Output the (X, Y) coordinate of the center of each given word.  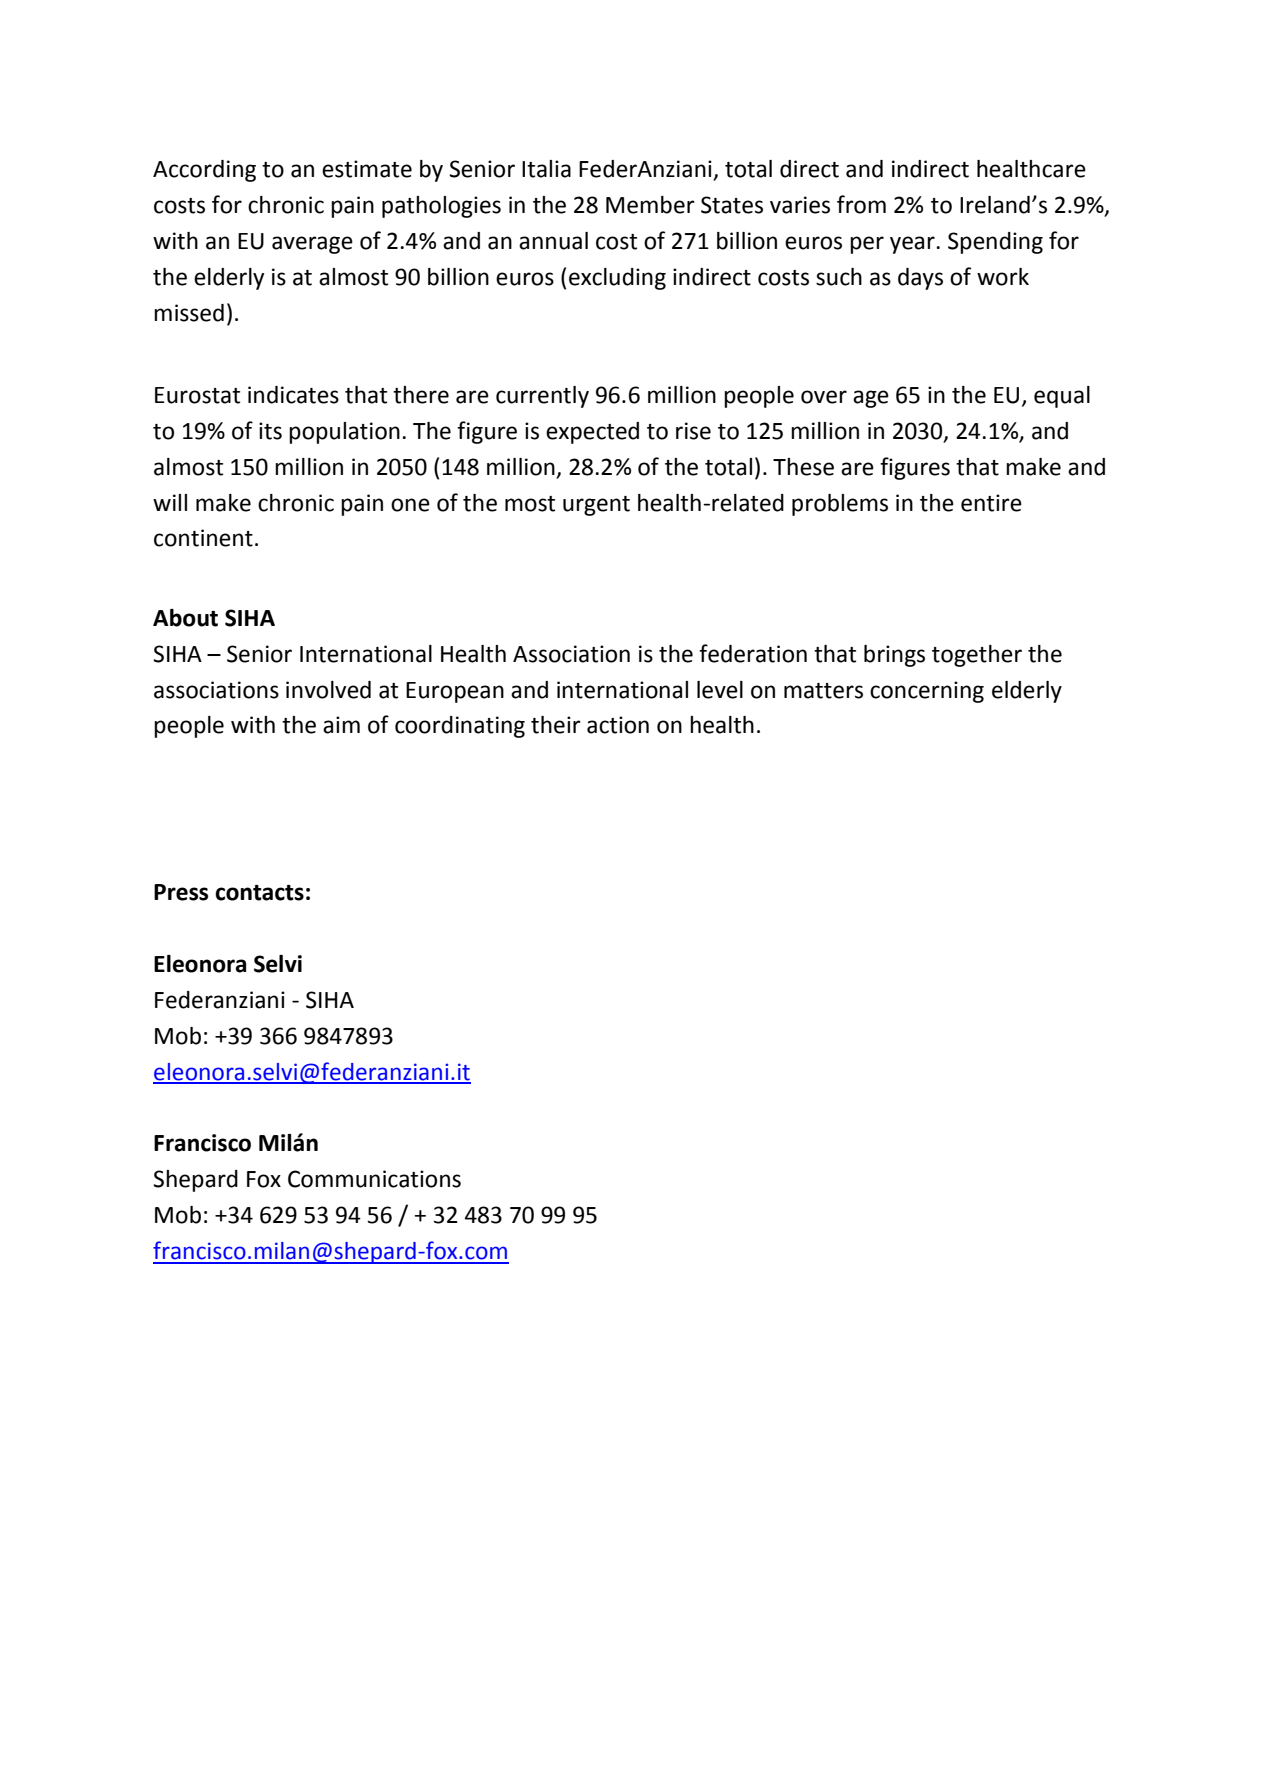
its (270, 431)
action (618, 725)
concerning (927, 692)
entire (991, 503)
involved (328, 690)
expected (592, 433)
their (556, 725)
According (204, 171)
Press (181, 892)
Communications (374, 1179)
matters (823, 691)
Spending (995, 243)
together (977, 656)
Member (650, 205)
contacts (259, 893)
